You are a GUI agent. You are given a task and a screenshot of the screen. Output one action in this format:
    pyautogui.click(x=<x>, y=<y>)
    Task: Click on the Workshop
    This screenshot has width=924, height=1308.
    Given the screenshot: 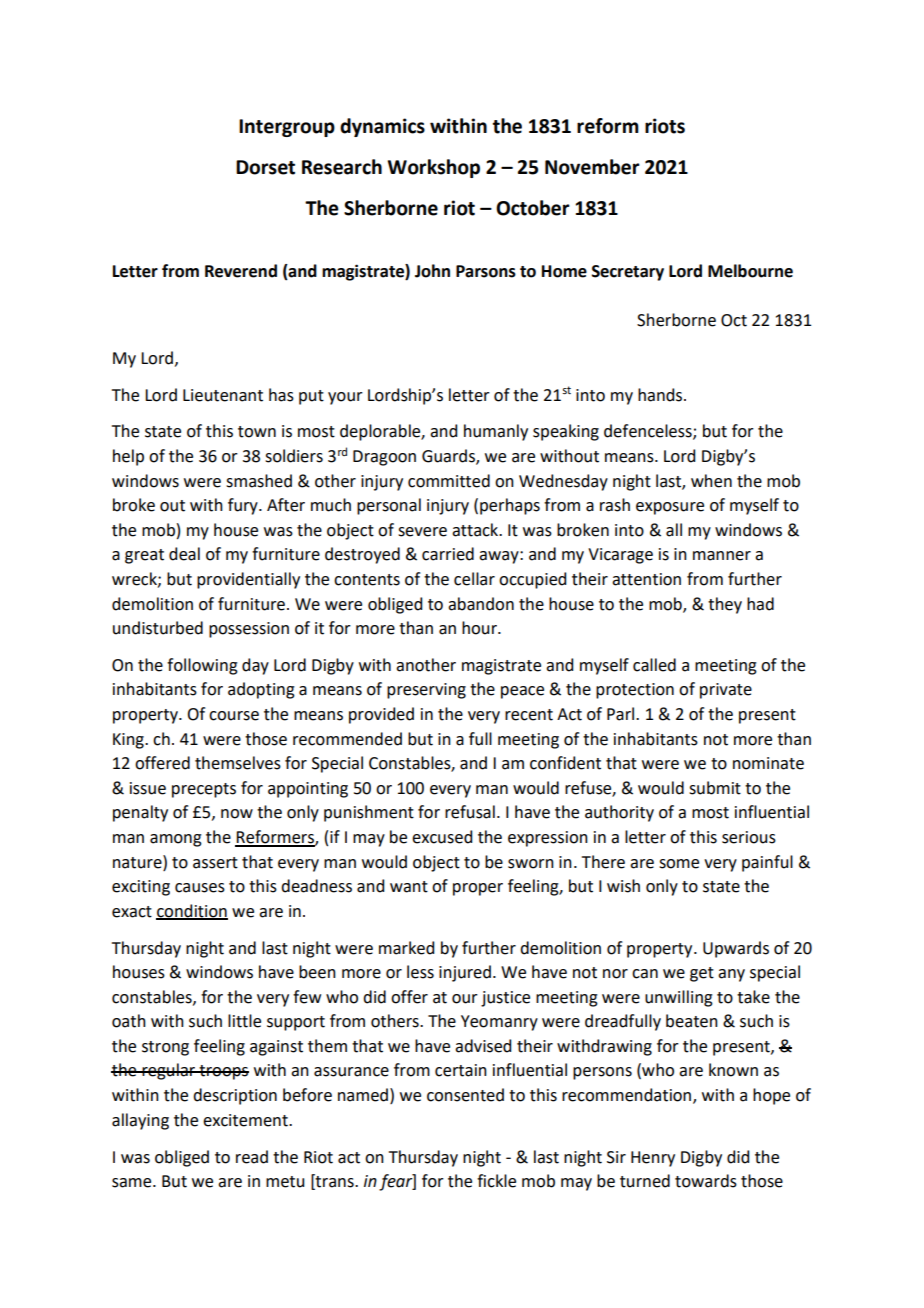 What is the action you would take?
    pyautogui.click(x=434, y=168)
